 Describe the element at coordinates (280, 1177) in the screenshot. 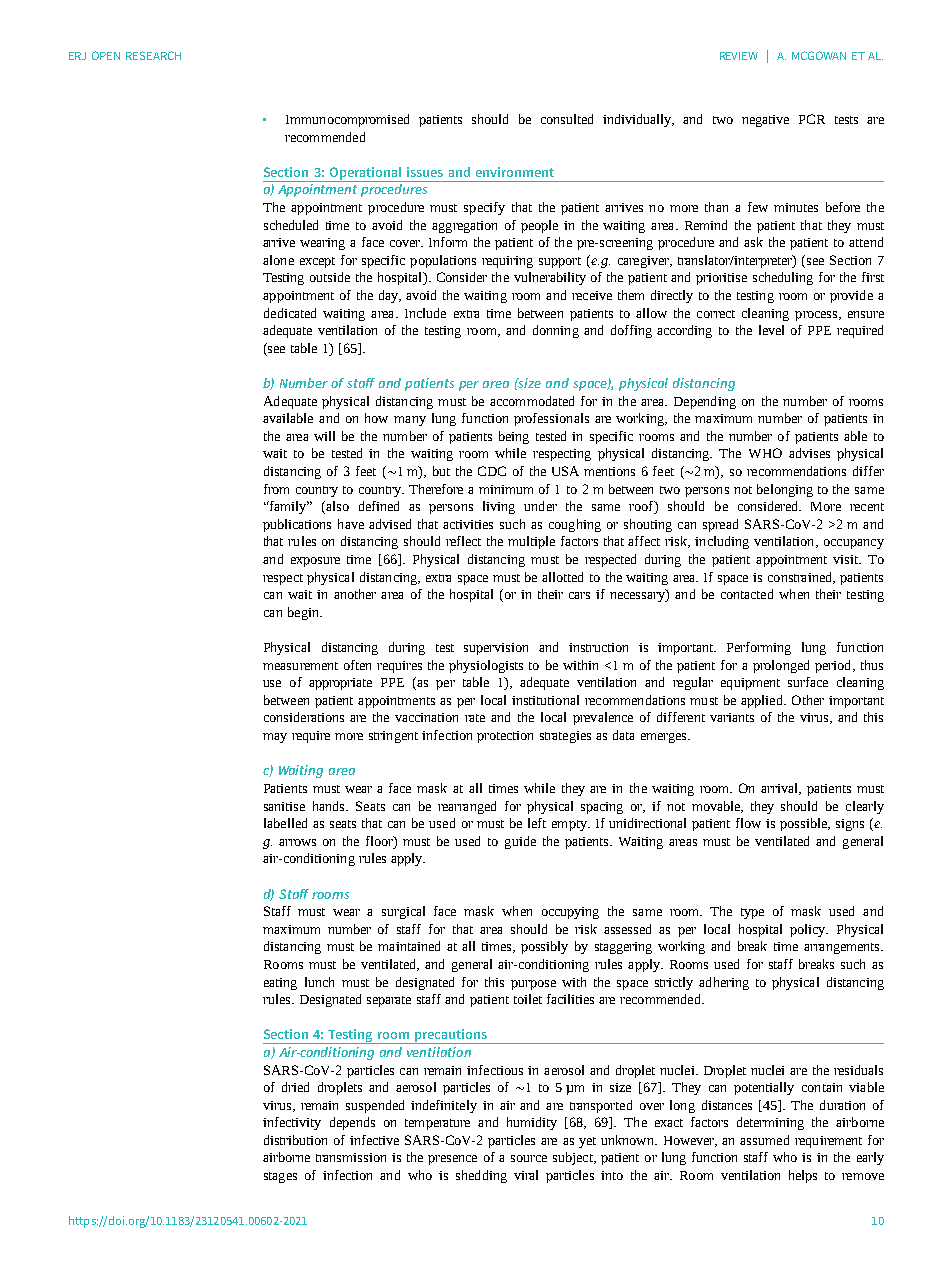

I see `stages` at that location.
